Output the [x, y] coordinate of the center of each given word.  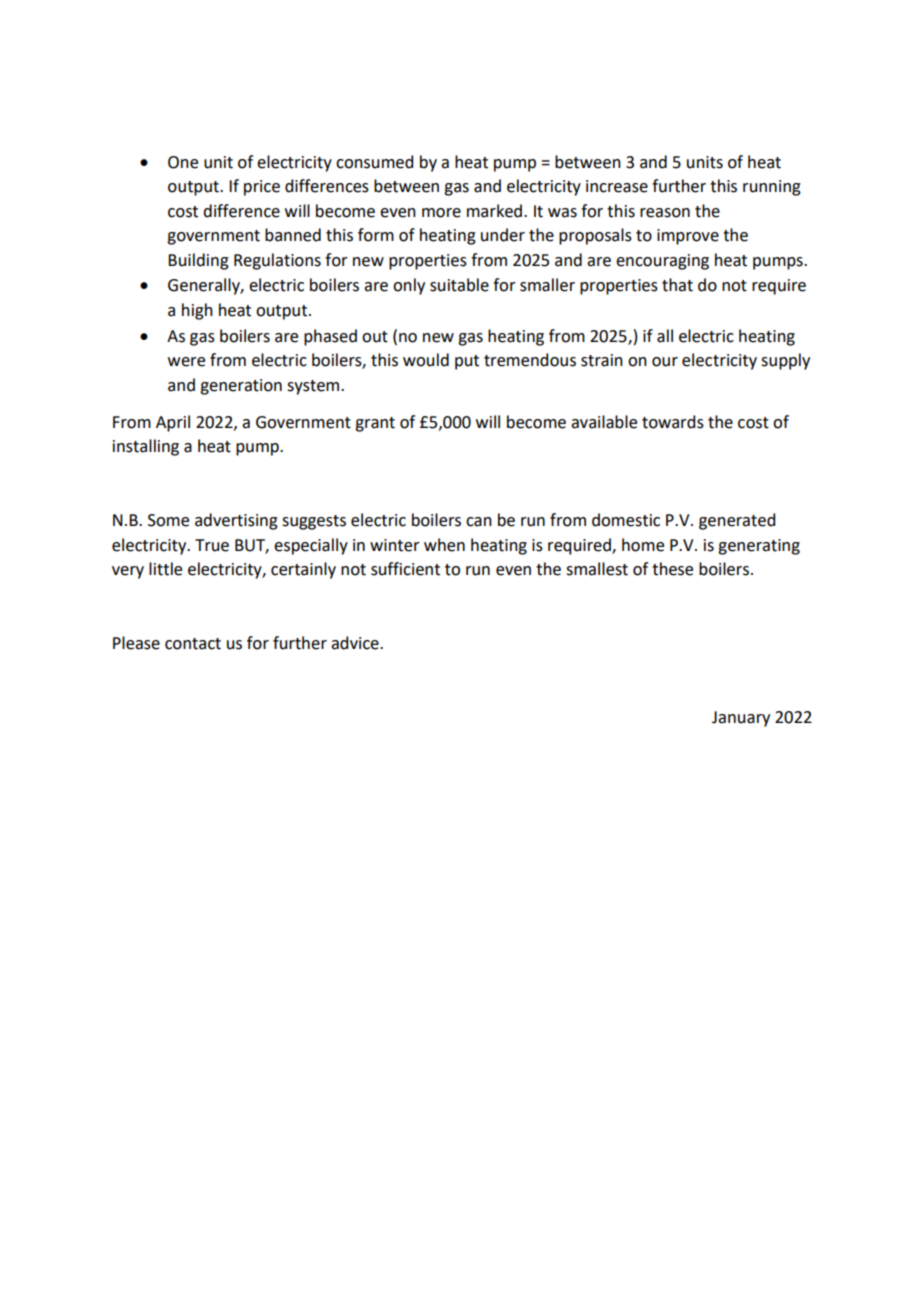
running [772, 188]
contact [193, 644]
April [173, 423]
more [441, 213]
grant [375, 424]
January [741, 719]
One [183, 162]
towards [673, 422]
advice [356, 643]
